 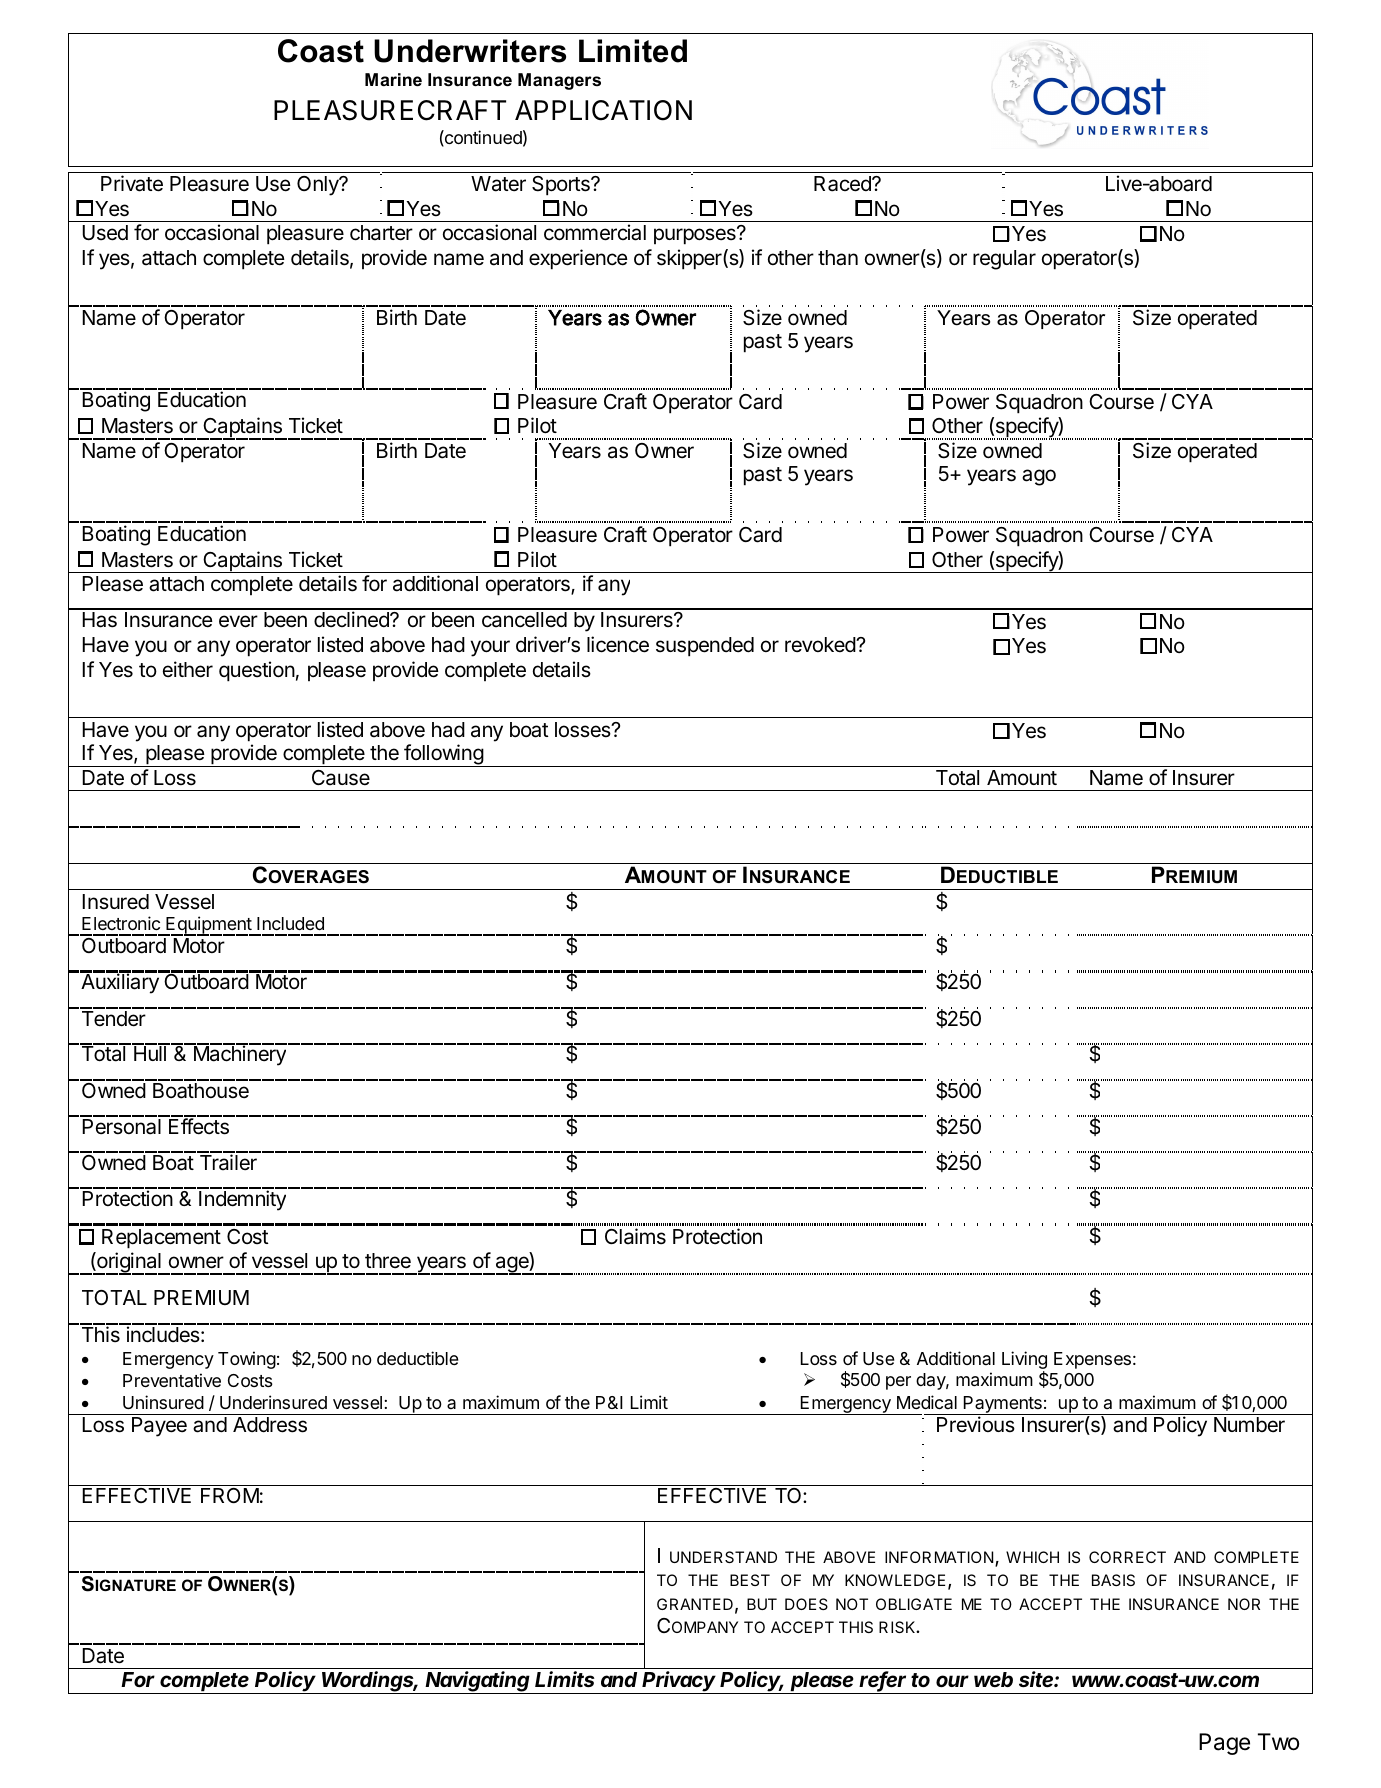 I want to click on APPLICATION, so click(x=603, y=110).
